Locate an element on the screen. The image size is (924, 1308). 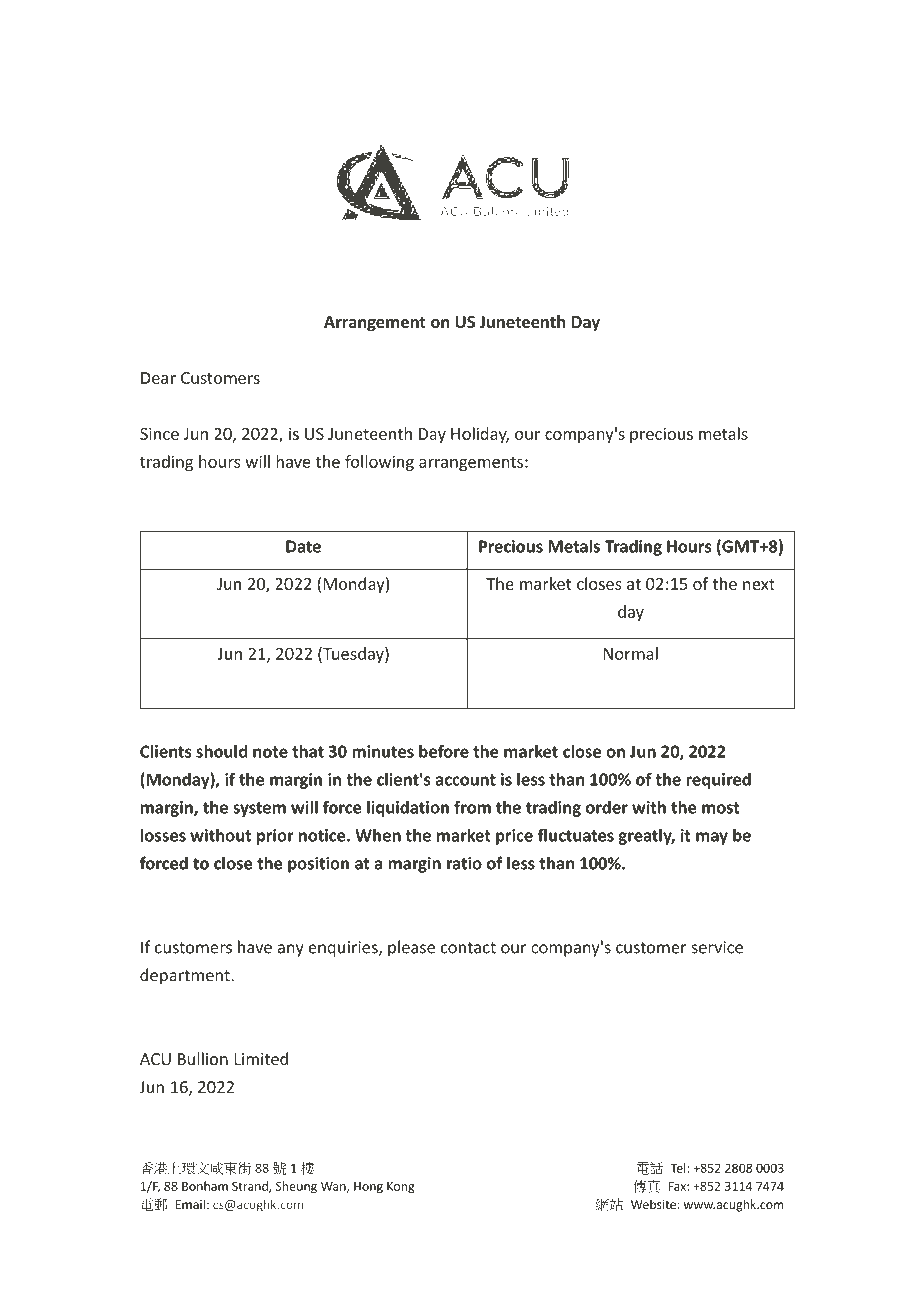
next is located at coordinates (759, 584).
